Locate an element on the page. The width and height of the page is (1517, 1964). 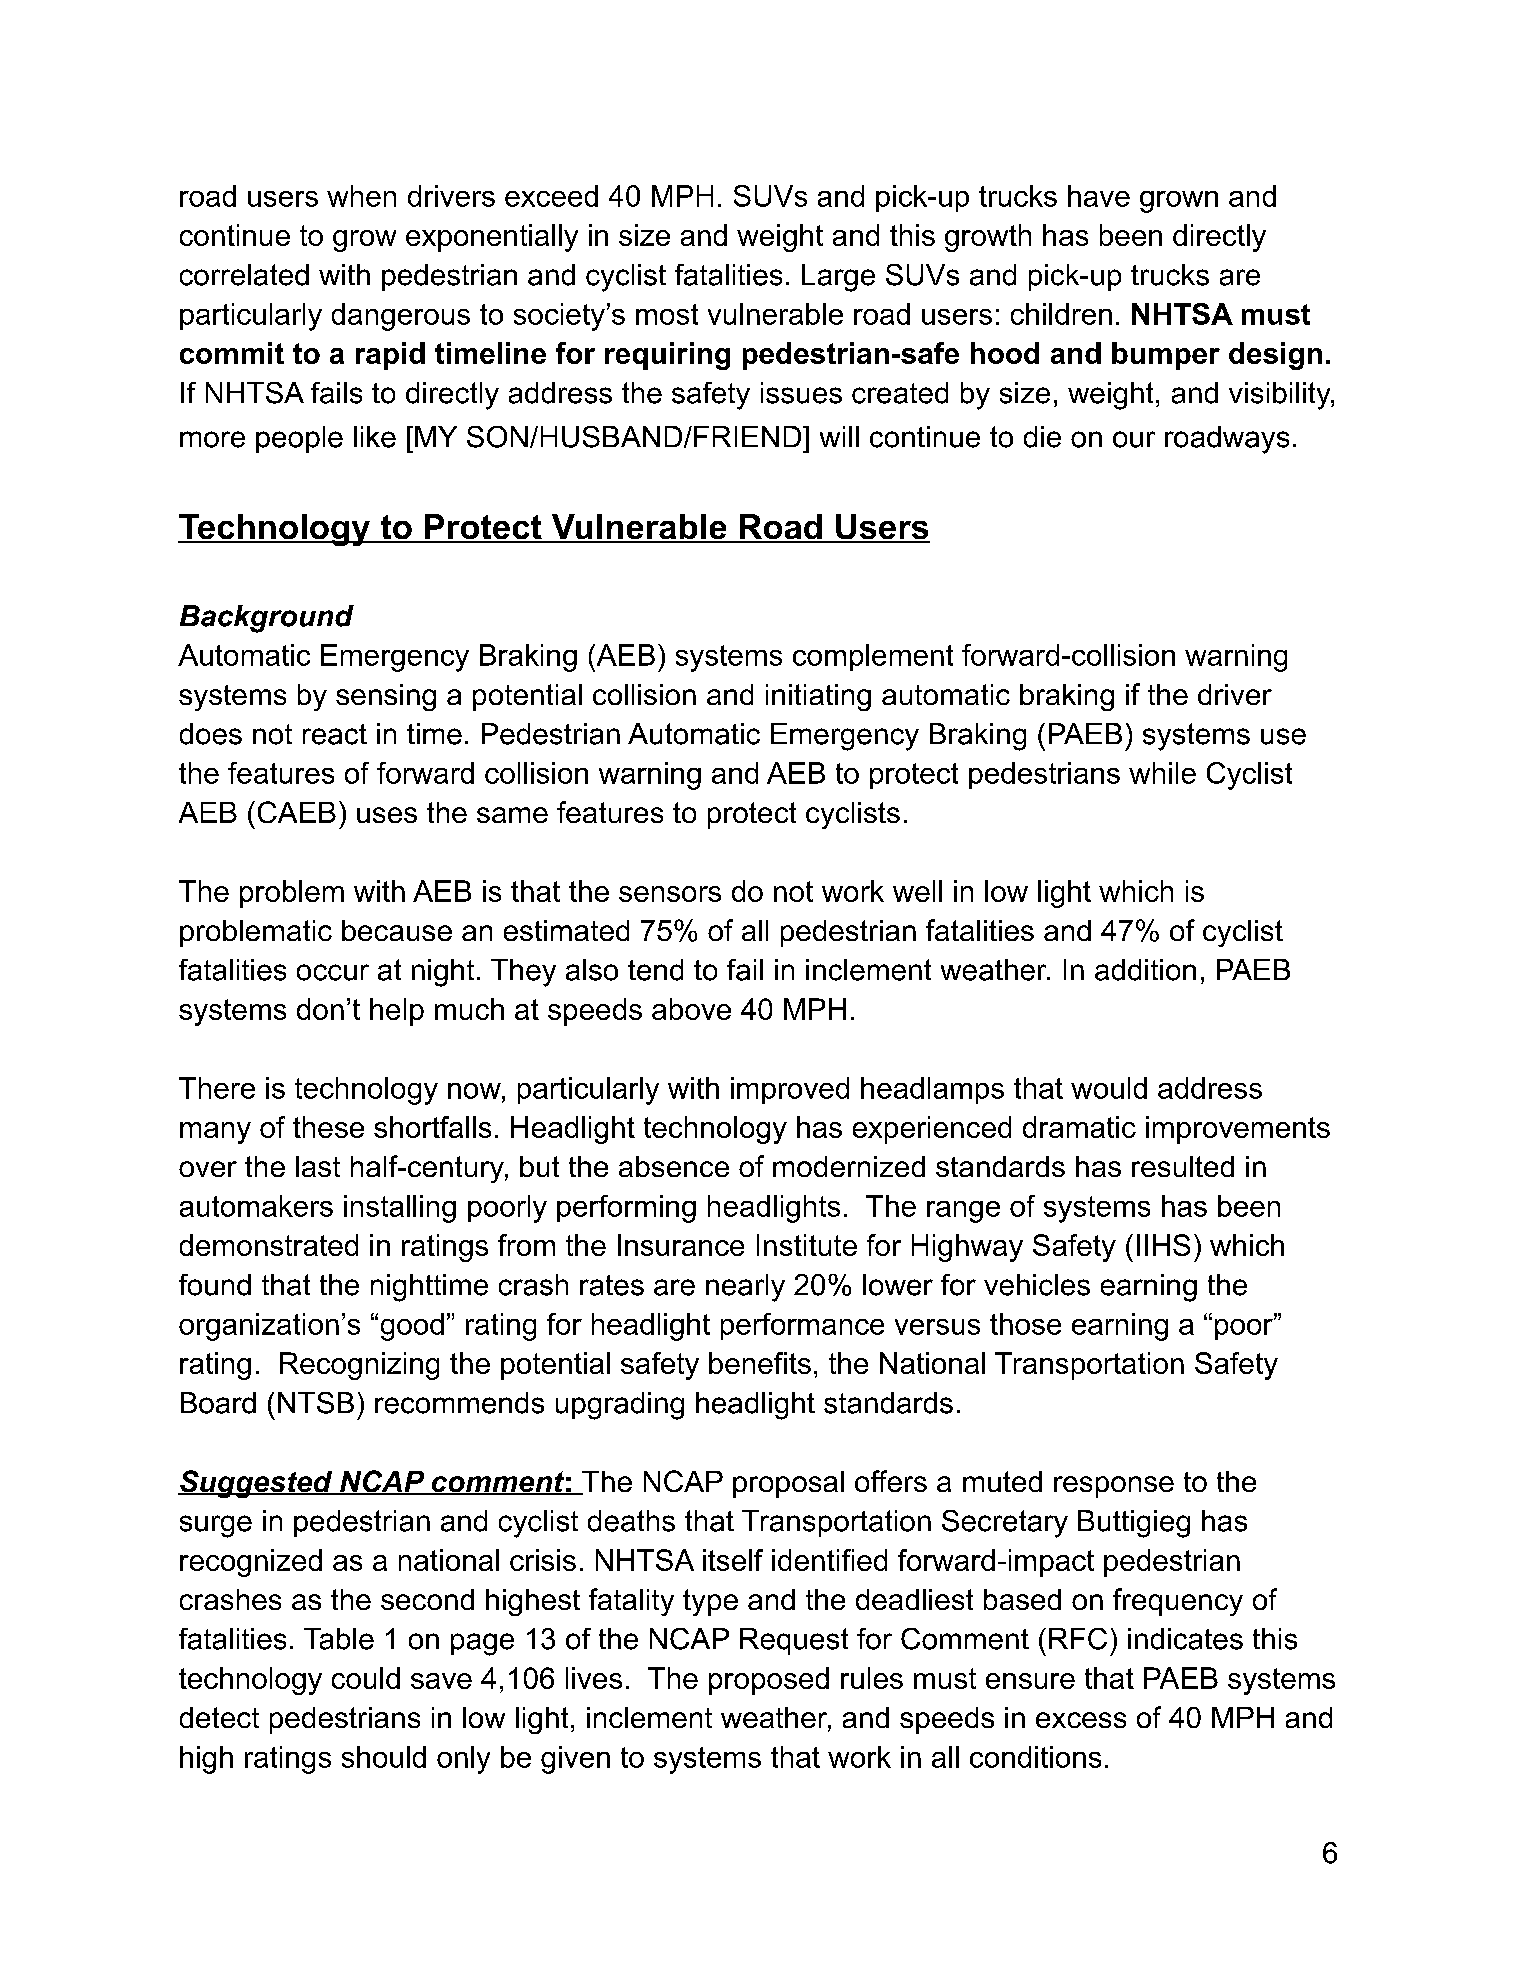
Recognizing is located at coordinates (359, 1366).
